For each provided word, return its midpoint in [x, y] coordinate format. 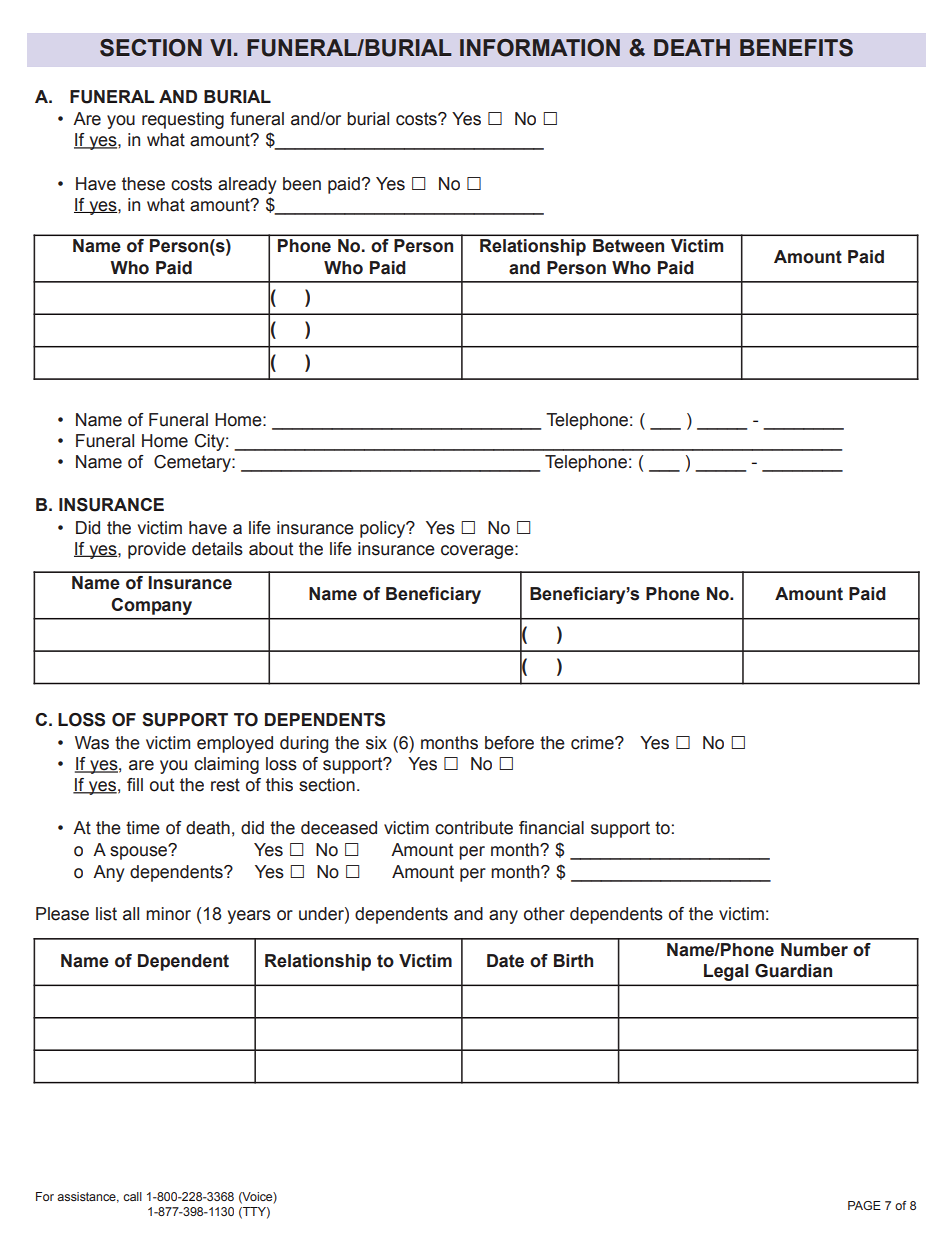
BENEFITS [796, 48]
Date [505, 961]
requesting [183, 120]
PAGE [864, 1205]
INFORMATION [540, 48]
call [132, 1196]
